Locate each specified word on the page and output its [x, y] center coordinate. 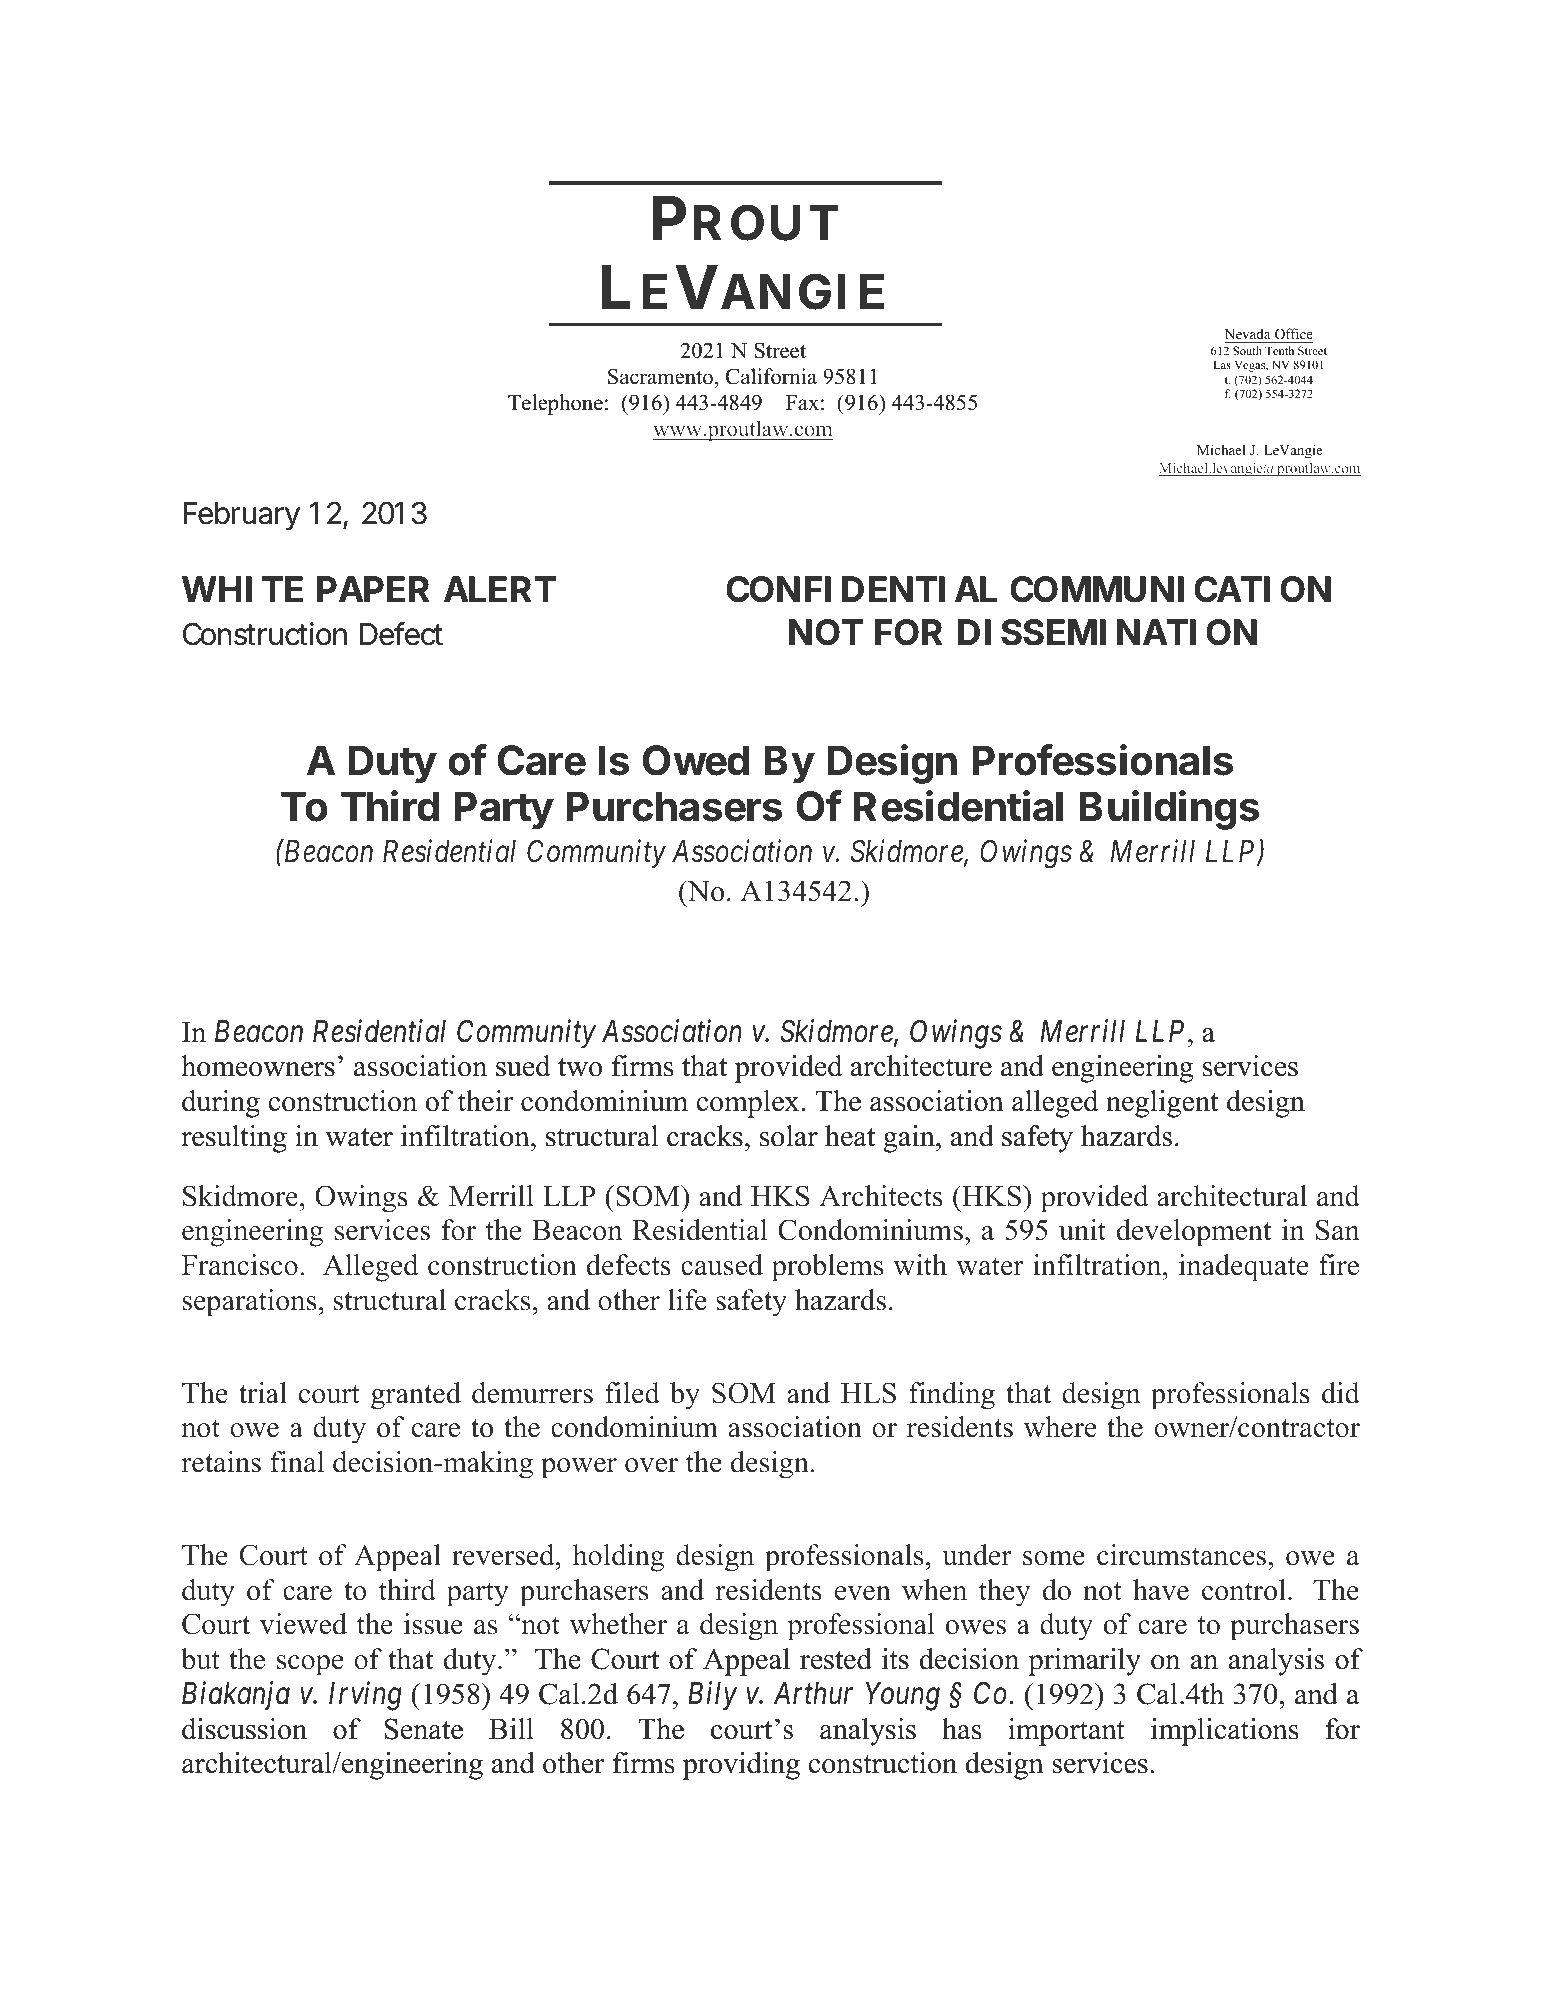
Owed [696, 760]
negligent [1162, 1104]
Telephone [555, 404]
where [1060, 1427]
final [297, 1462]
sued [523, 1066]
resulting [234, 1139]
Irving [365, 1696]
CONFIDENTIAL [861, 589]
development [1194, 1233]
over [651, 1465]
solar [789, 1136]
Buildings [1169, 810]
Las [1222, 364]
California [771, 376]
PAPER [373, 589]
